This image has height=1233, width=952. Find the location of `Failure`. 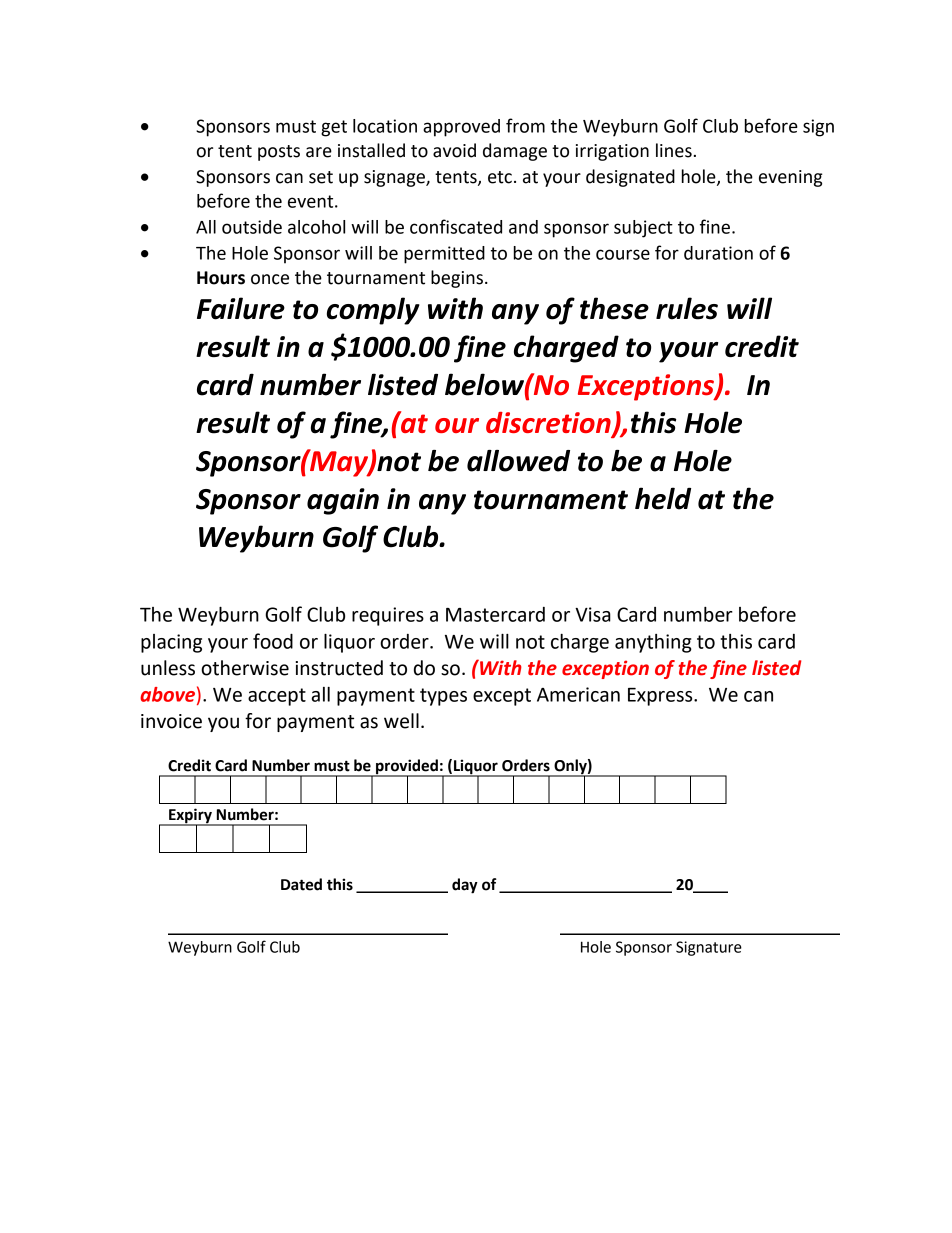

Failure is located at coordinates (241, 308).
